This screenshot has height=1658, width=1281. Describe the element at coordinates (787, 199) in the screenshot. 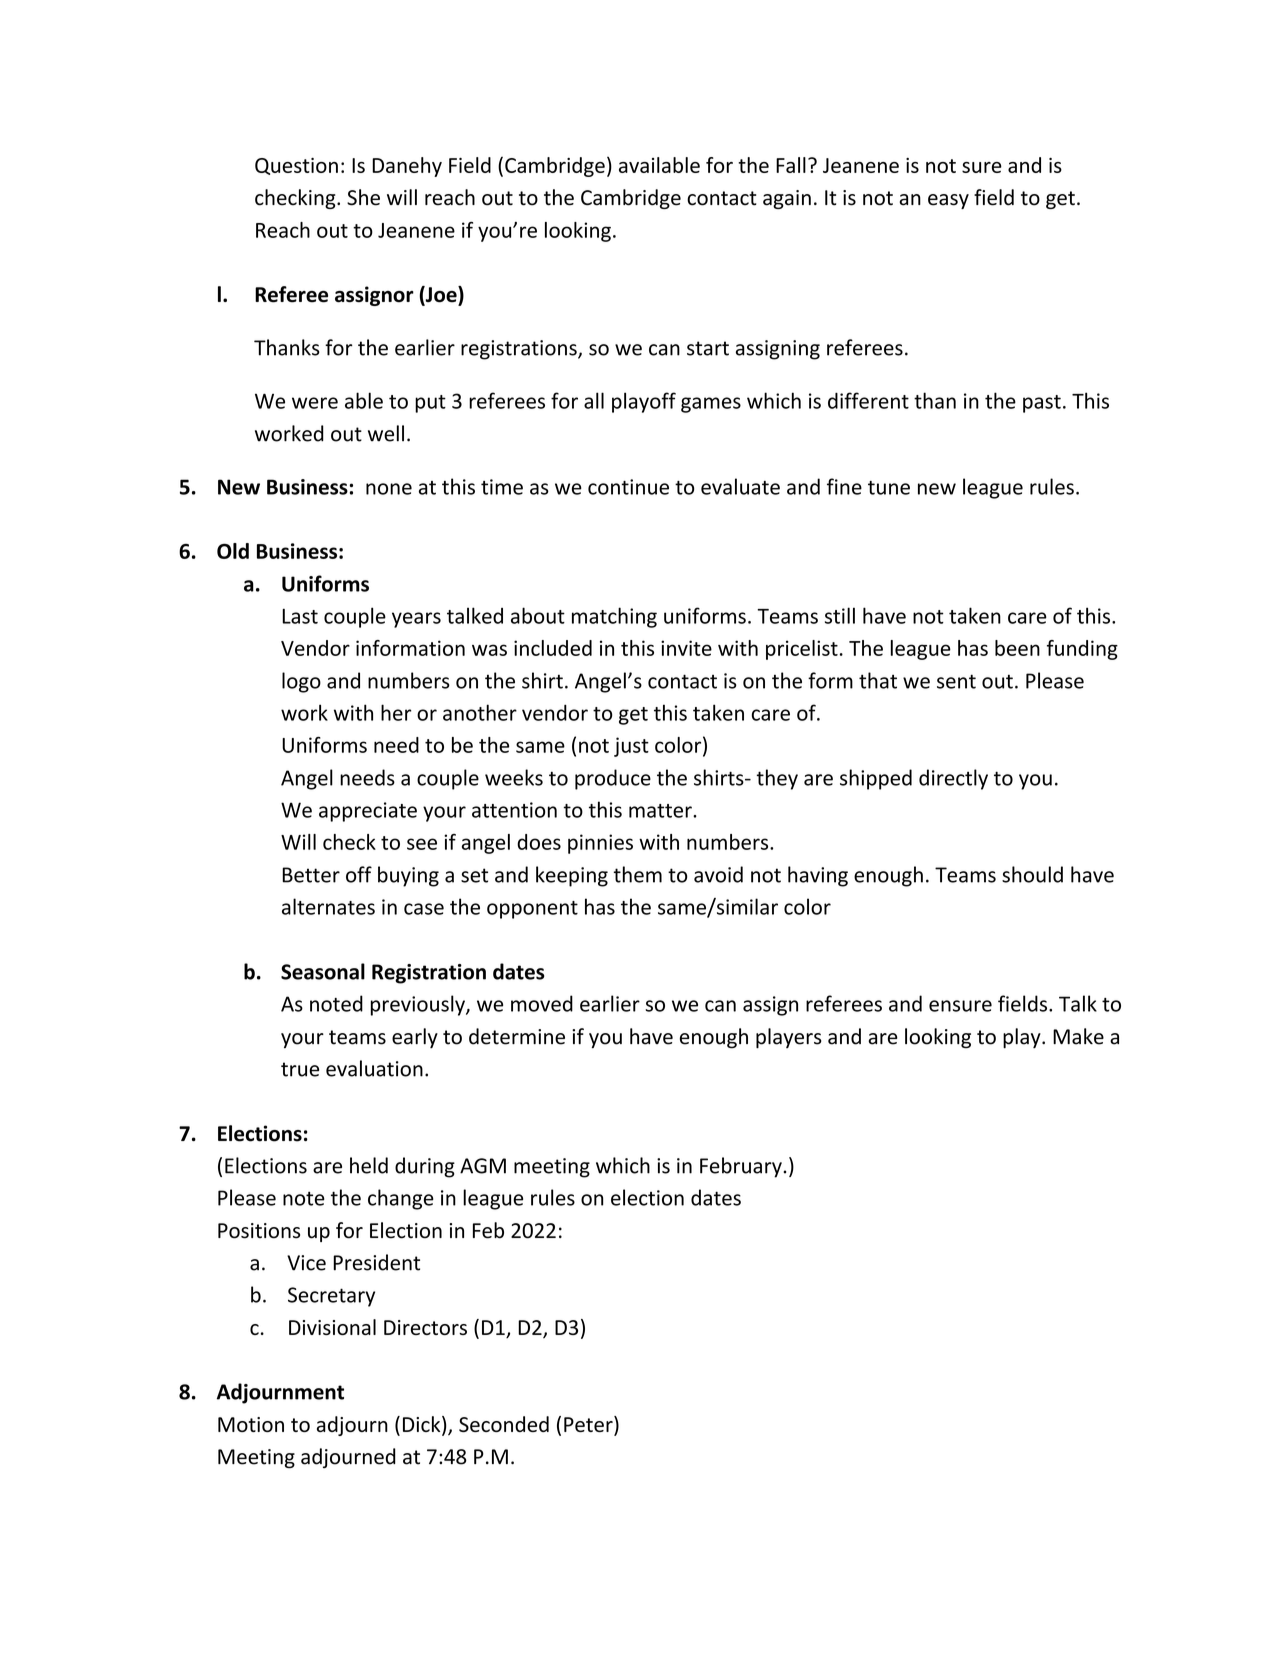

I see `again` at that location.
